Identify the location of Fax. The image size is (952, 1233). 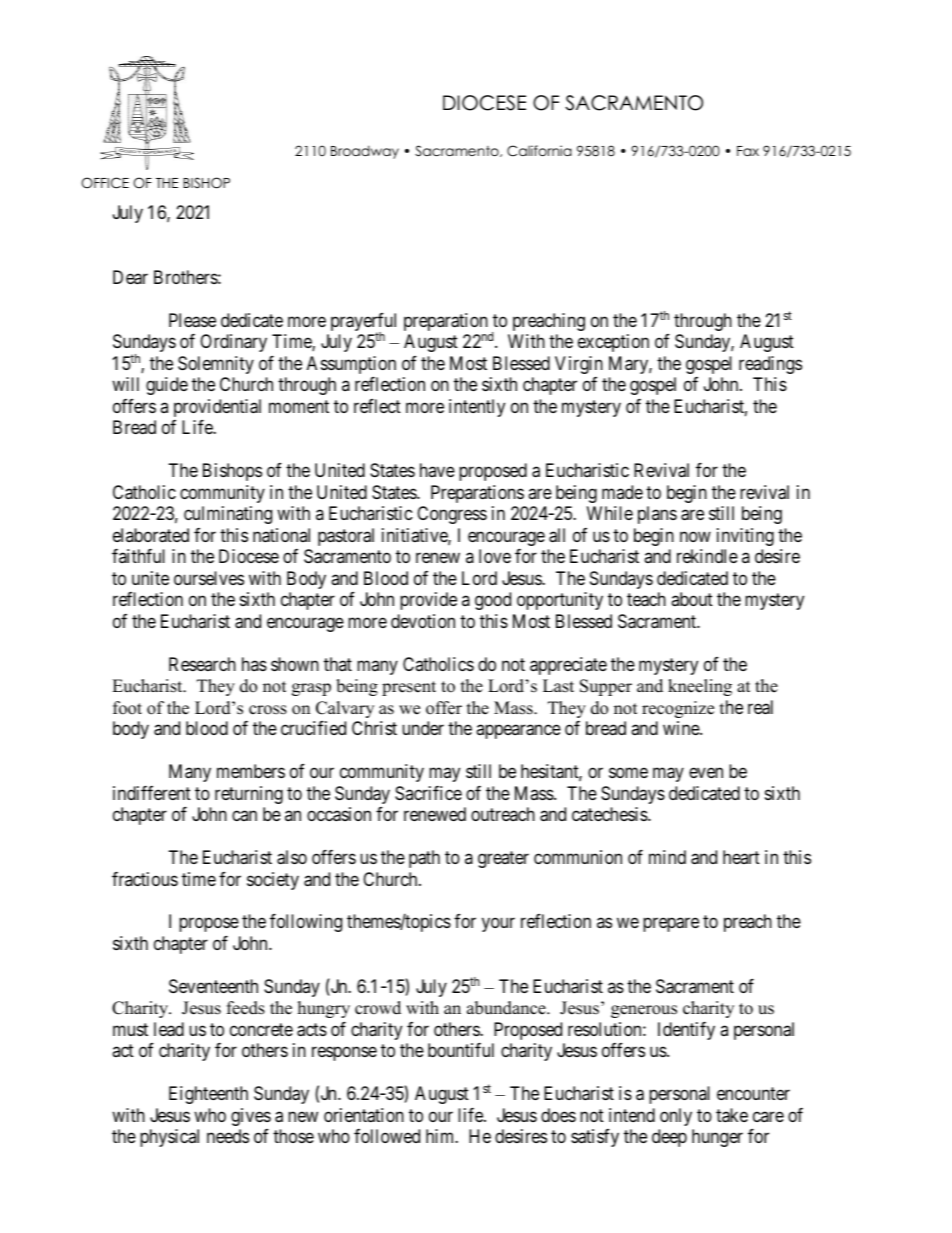
(748, 151).
